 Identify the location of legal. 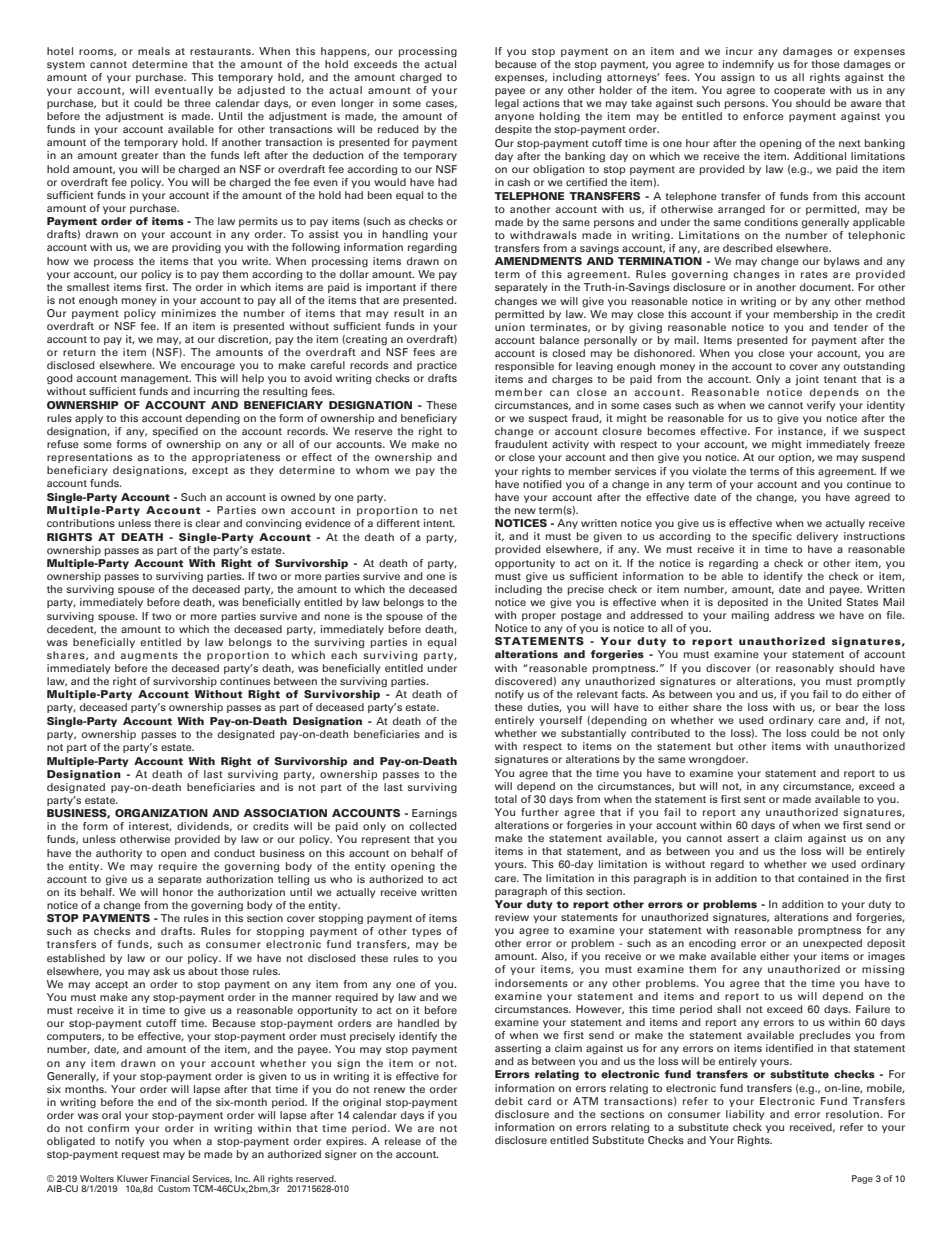
(507, 104).
